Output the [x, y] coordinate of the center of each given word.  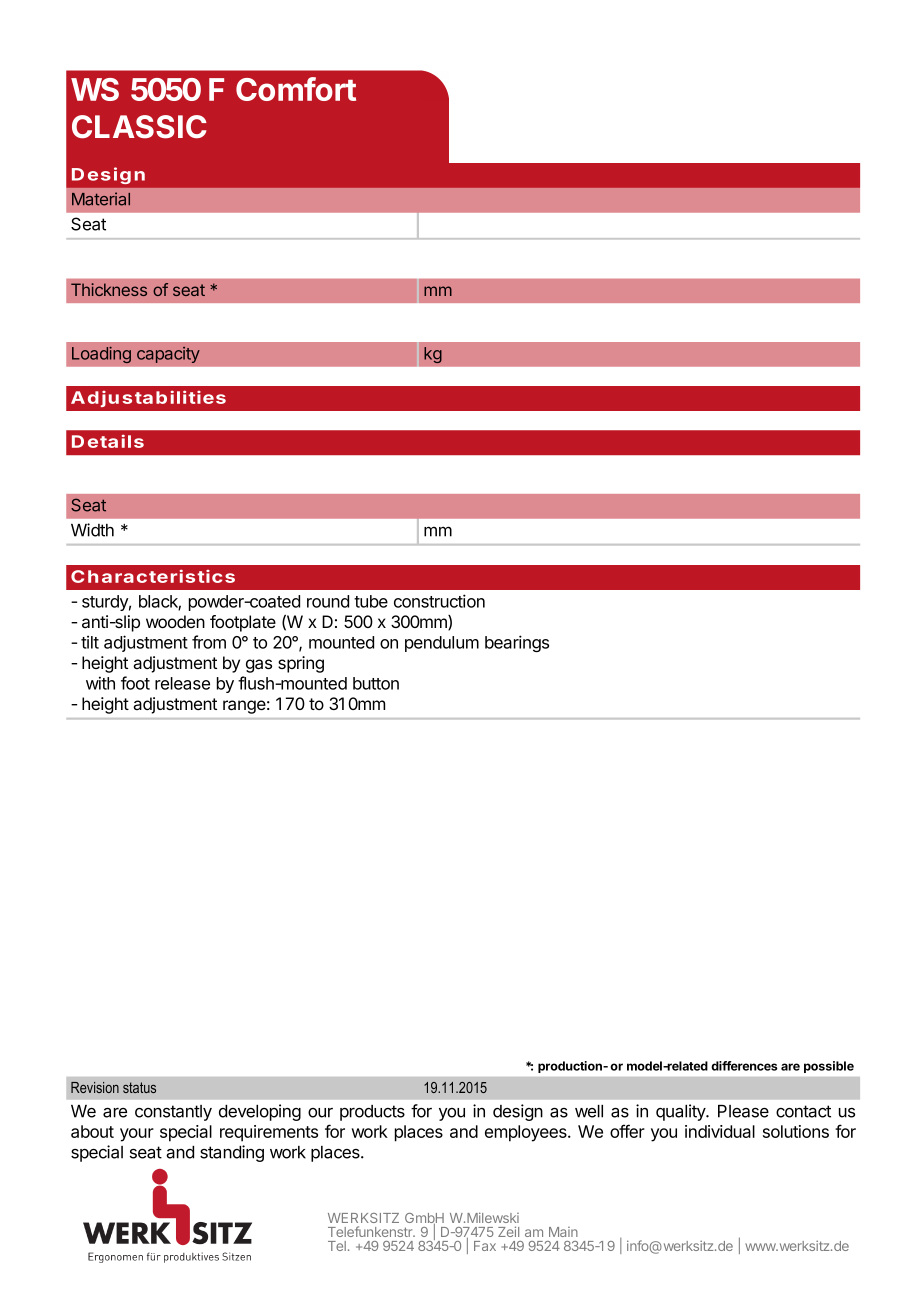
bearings [517, 643]
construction [439, 601]
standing [232, 1153]
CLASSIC [139, 127]
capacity [168, 355]
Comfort [296, 89]
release [182, 683]
